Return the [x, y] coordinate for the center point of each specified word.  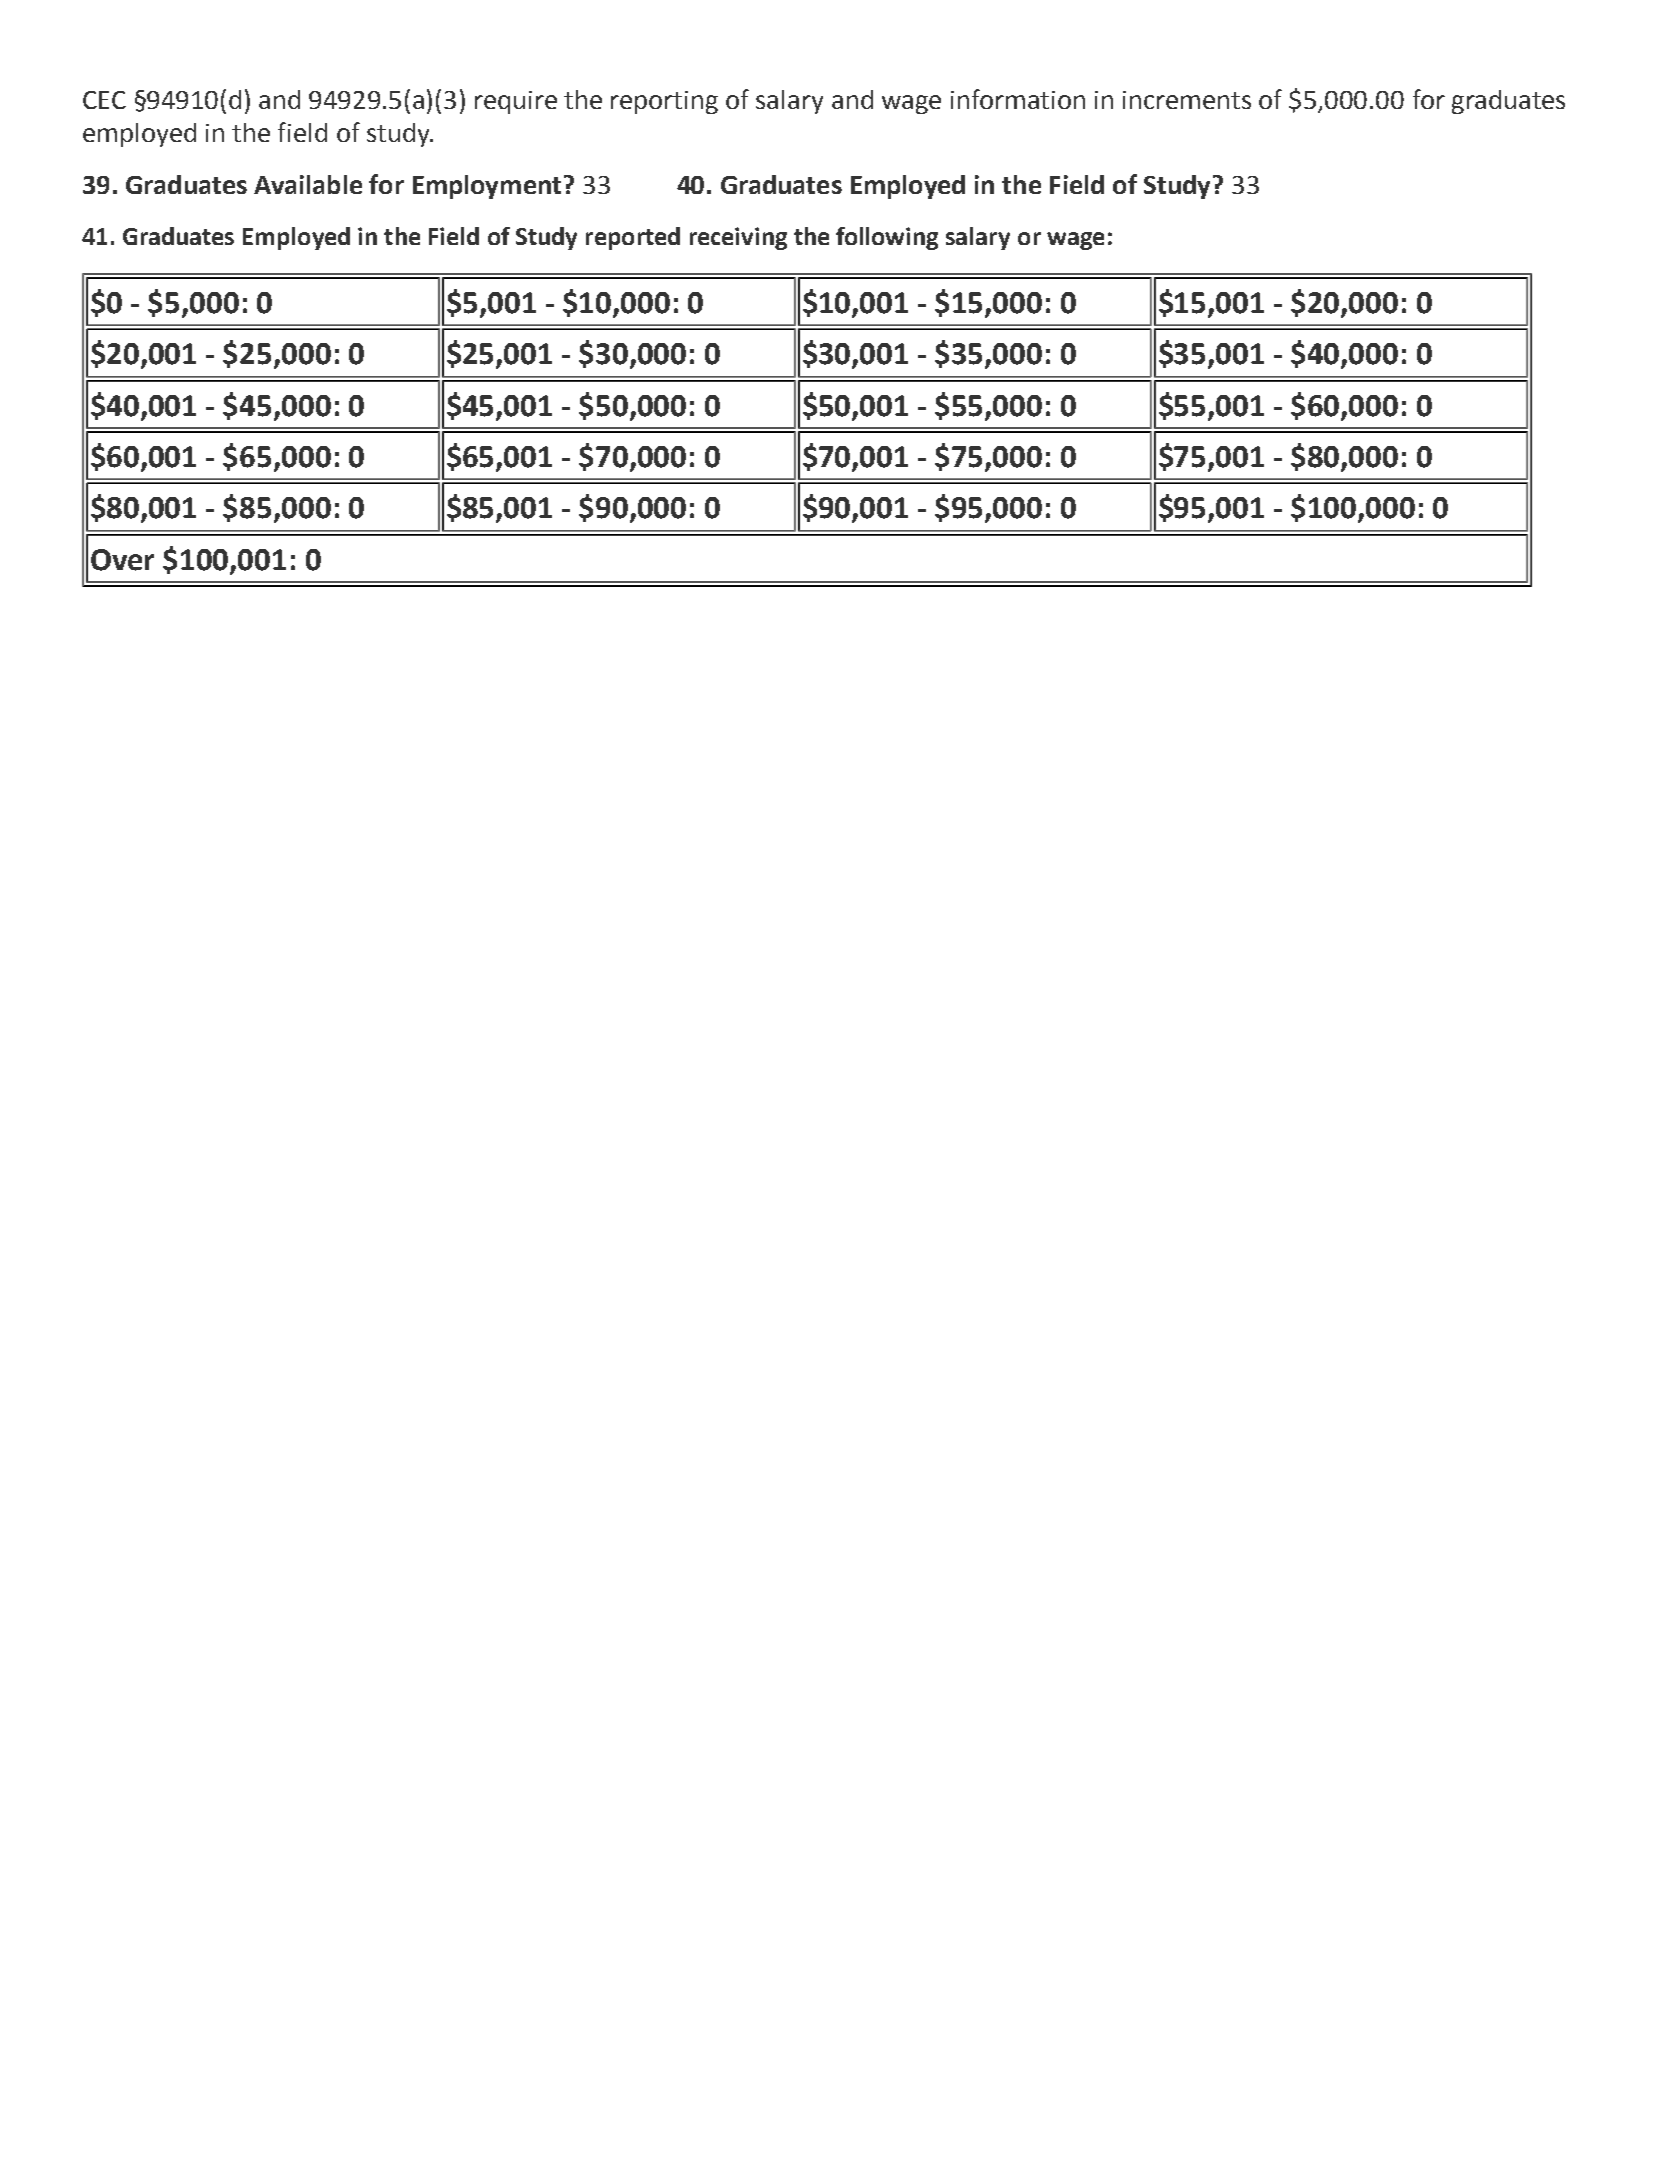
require [516, 102]
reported [633, 238]
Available [308, 184]
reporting [664, 102]
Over [122, 560]
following [887, 238]
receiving [738, 238]
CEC [104, 100]
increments [1187, 100]
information [1018, 99]
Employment [487, 187]
